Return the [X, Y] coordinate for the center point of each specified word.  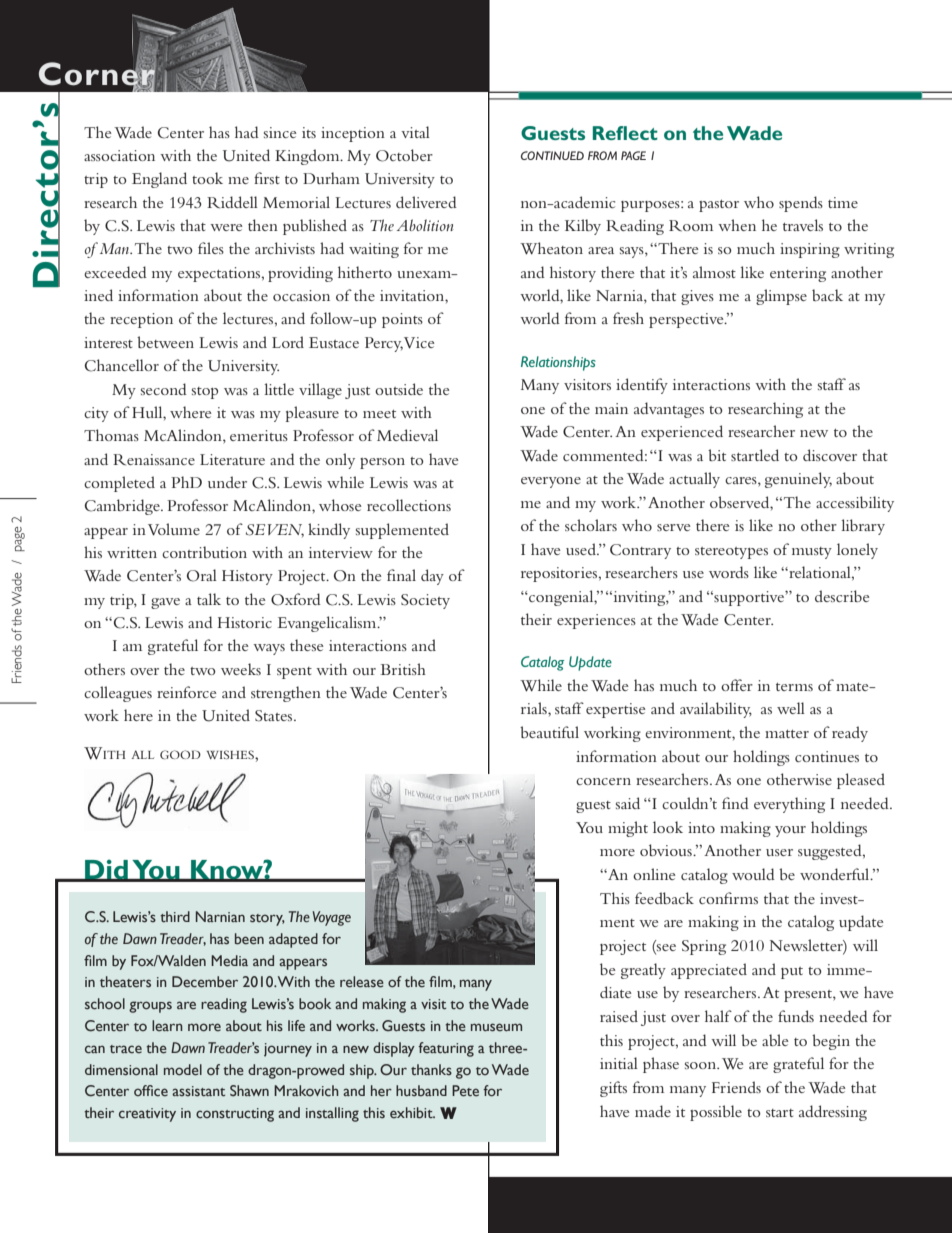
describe [842, 596]
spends [801, 204]
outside [399, 389]
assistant [198, 1091]
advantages [669, 410]
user [779, 852]
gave [165, 603]
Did [106, 870]
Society [425, 601]
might [628, 829]
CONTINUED [552, 155]
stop [205, 393]
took [207, 178]
